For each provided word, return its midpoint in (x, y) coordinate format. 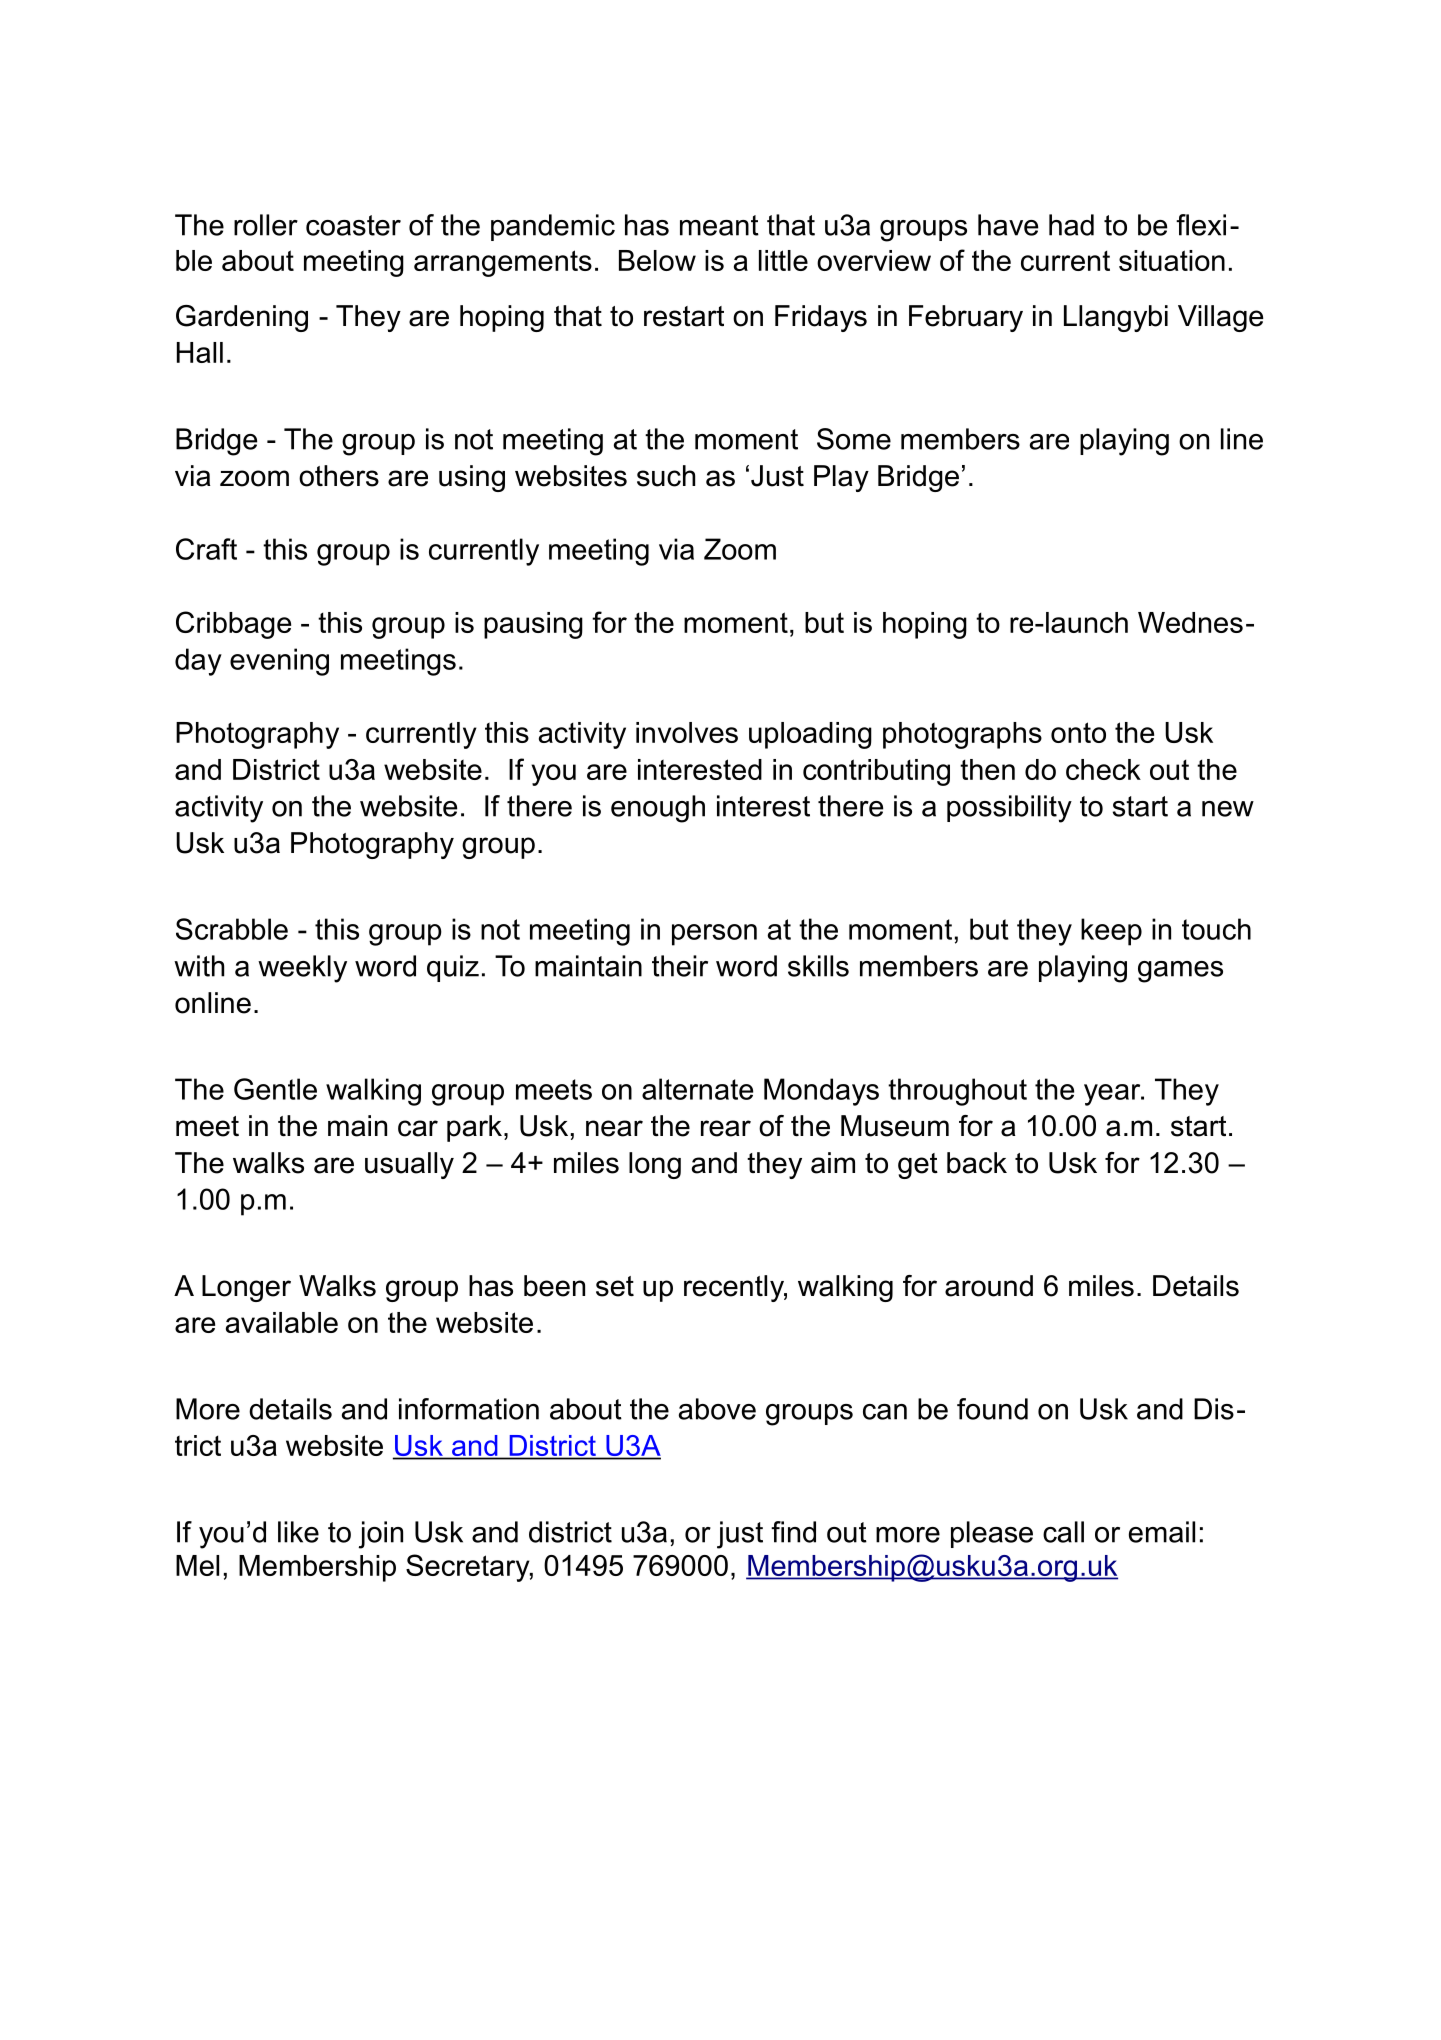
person (714, 935)
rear (726, 1128)
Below (657, 260)
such (666, 476)
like (298, 1532)
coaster (353, 225)
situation (1172, 260)
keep (1111, 932)
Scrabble (232, 929)
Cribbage (233, 625)
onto (1078, 732)
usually (409, 1165)
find (793, 1532)
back (977, 1163)
